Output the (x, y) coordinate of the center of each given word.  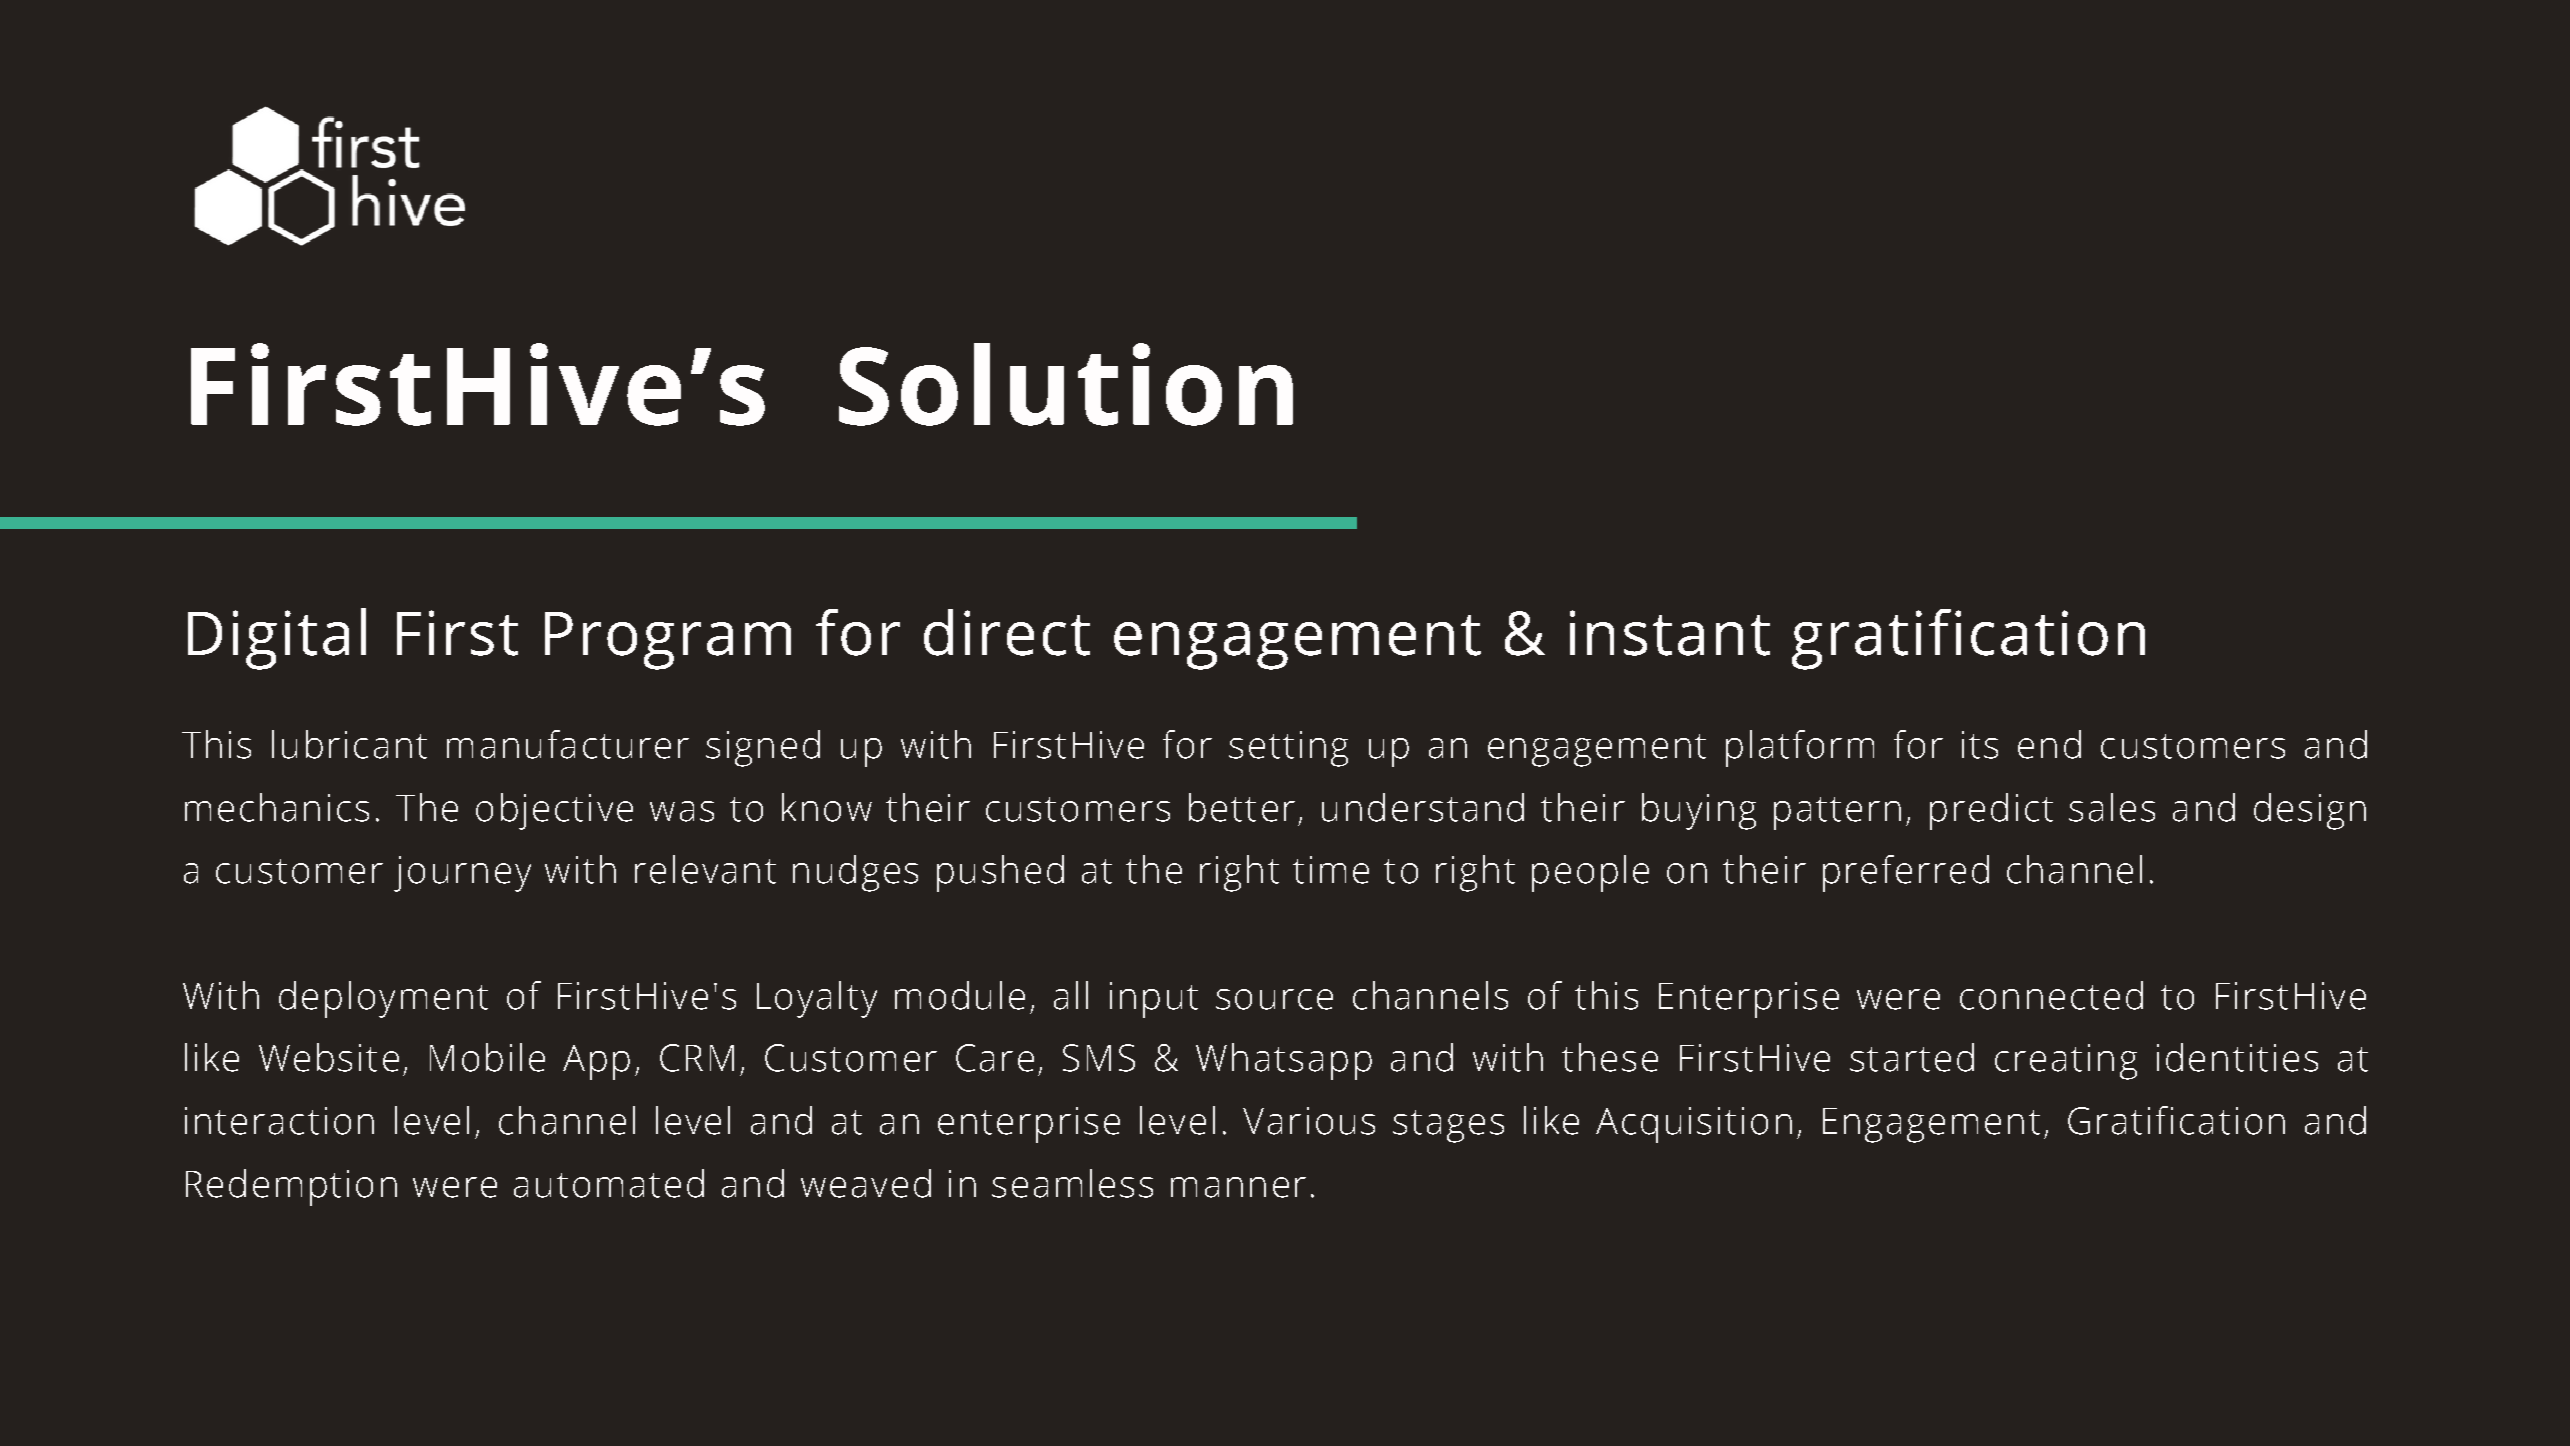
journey (462, 874)
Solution (1066, 384)
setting (1288, 749)
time (1331, 870)
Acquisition (1694, 1125)
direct (1007, 632)
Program (668, 641)
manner (1238, 1187)
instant (1670, 633)
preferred (1906, 873)
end (2049, 744)
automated (609, 1183)
